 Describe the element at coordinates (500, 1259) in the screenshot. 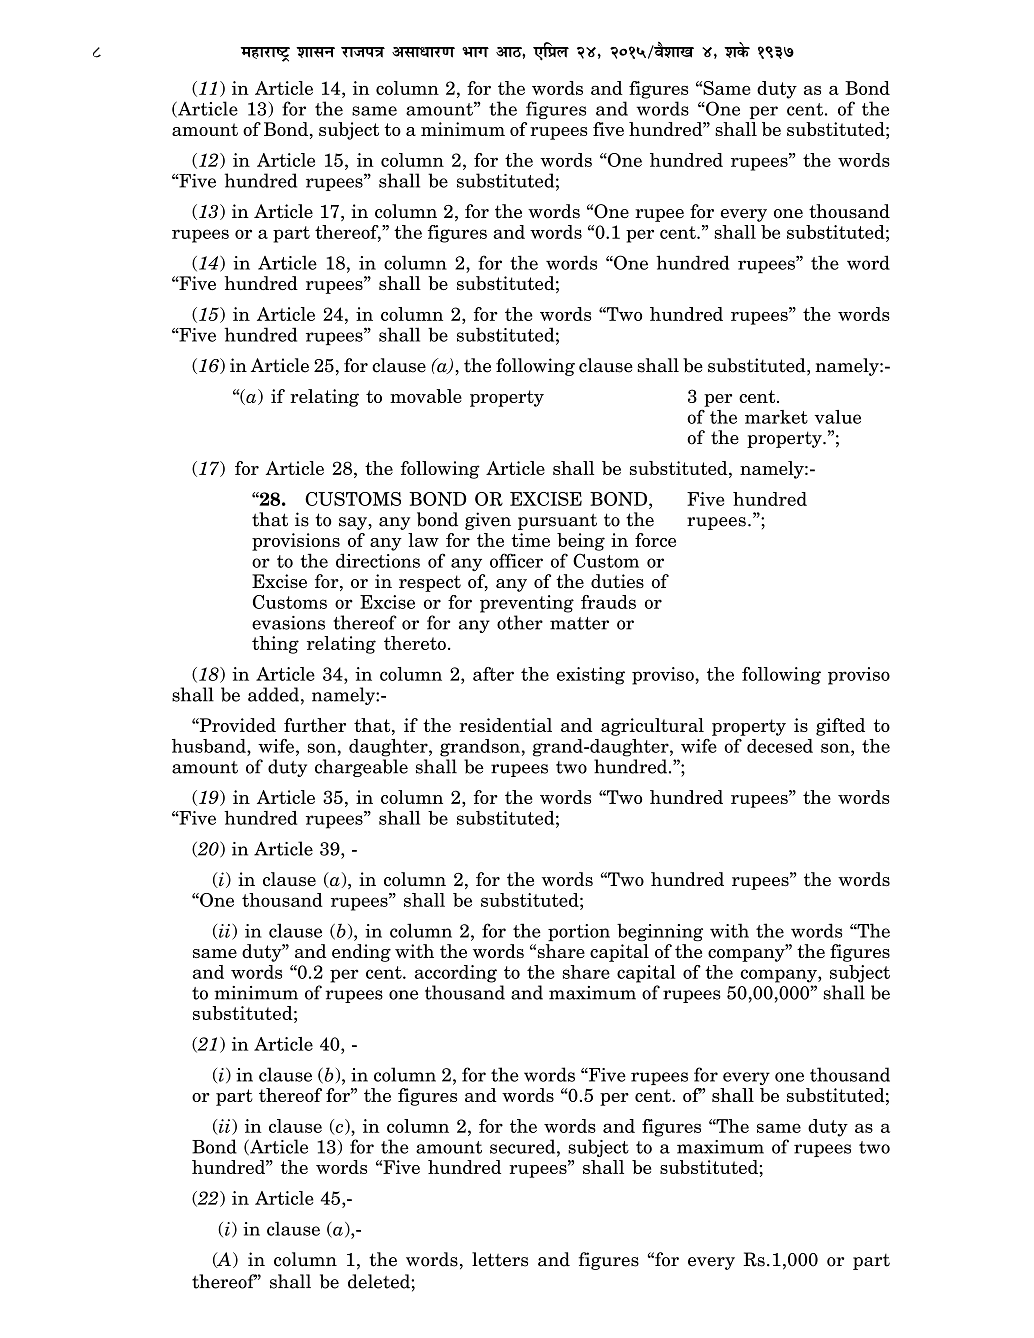

I see `letters` at that location.
